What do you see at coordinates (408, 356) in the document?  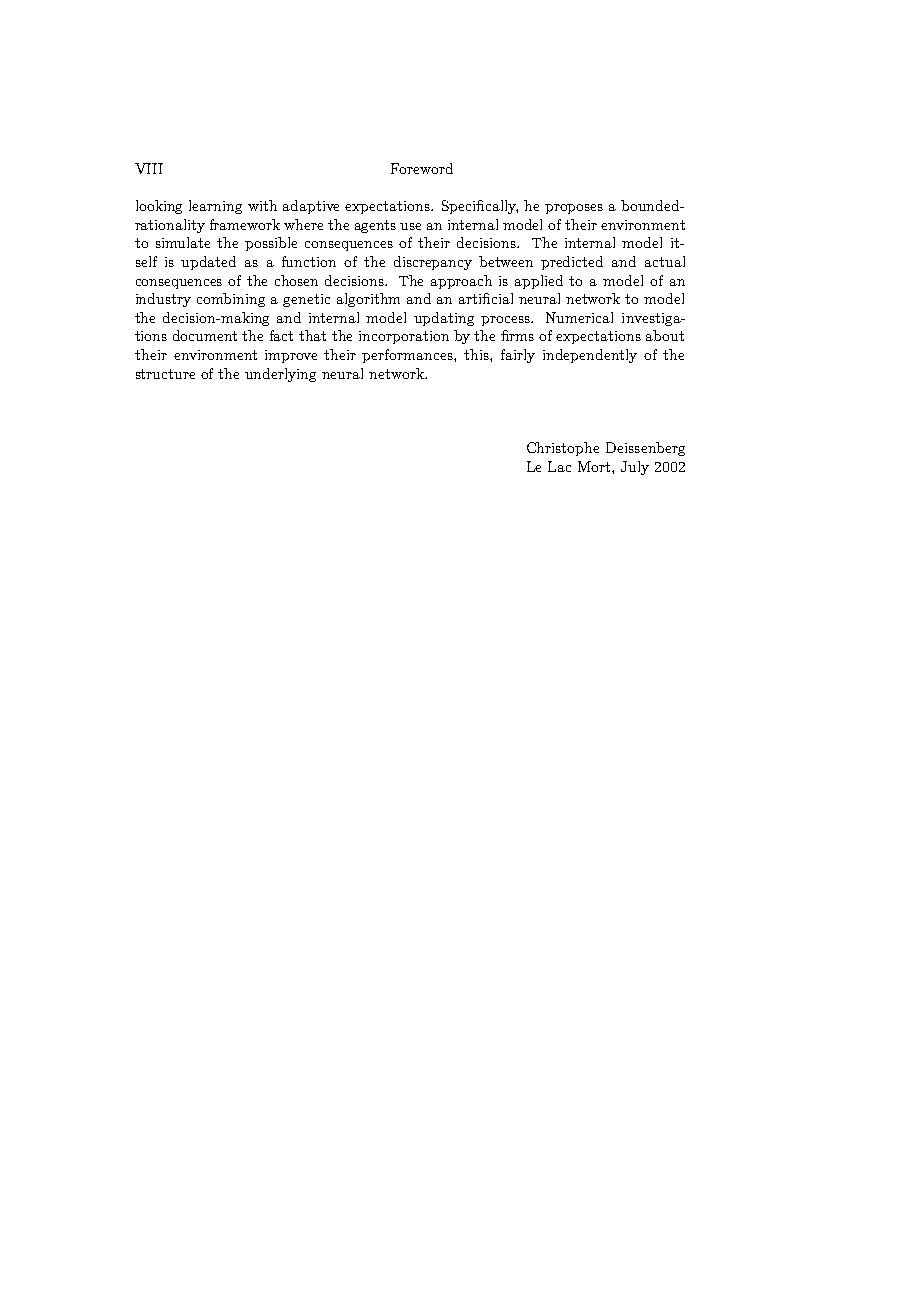 I see `performances` at bounding box center [408, 356].
